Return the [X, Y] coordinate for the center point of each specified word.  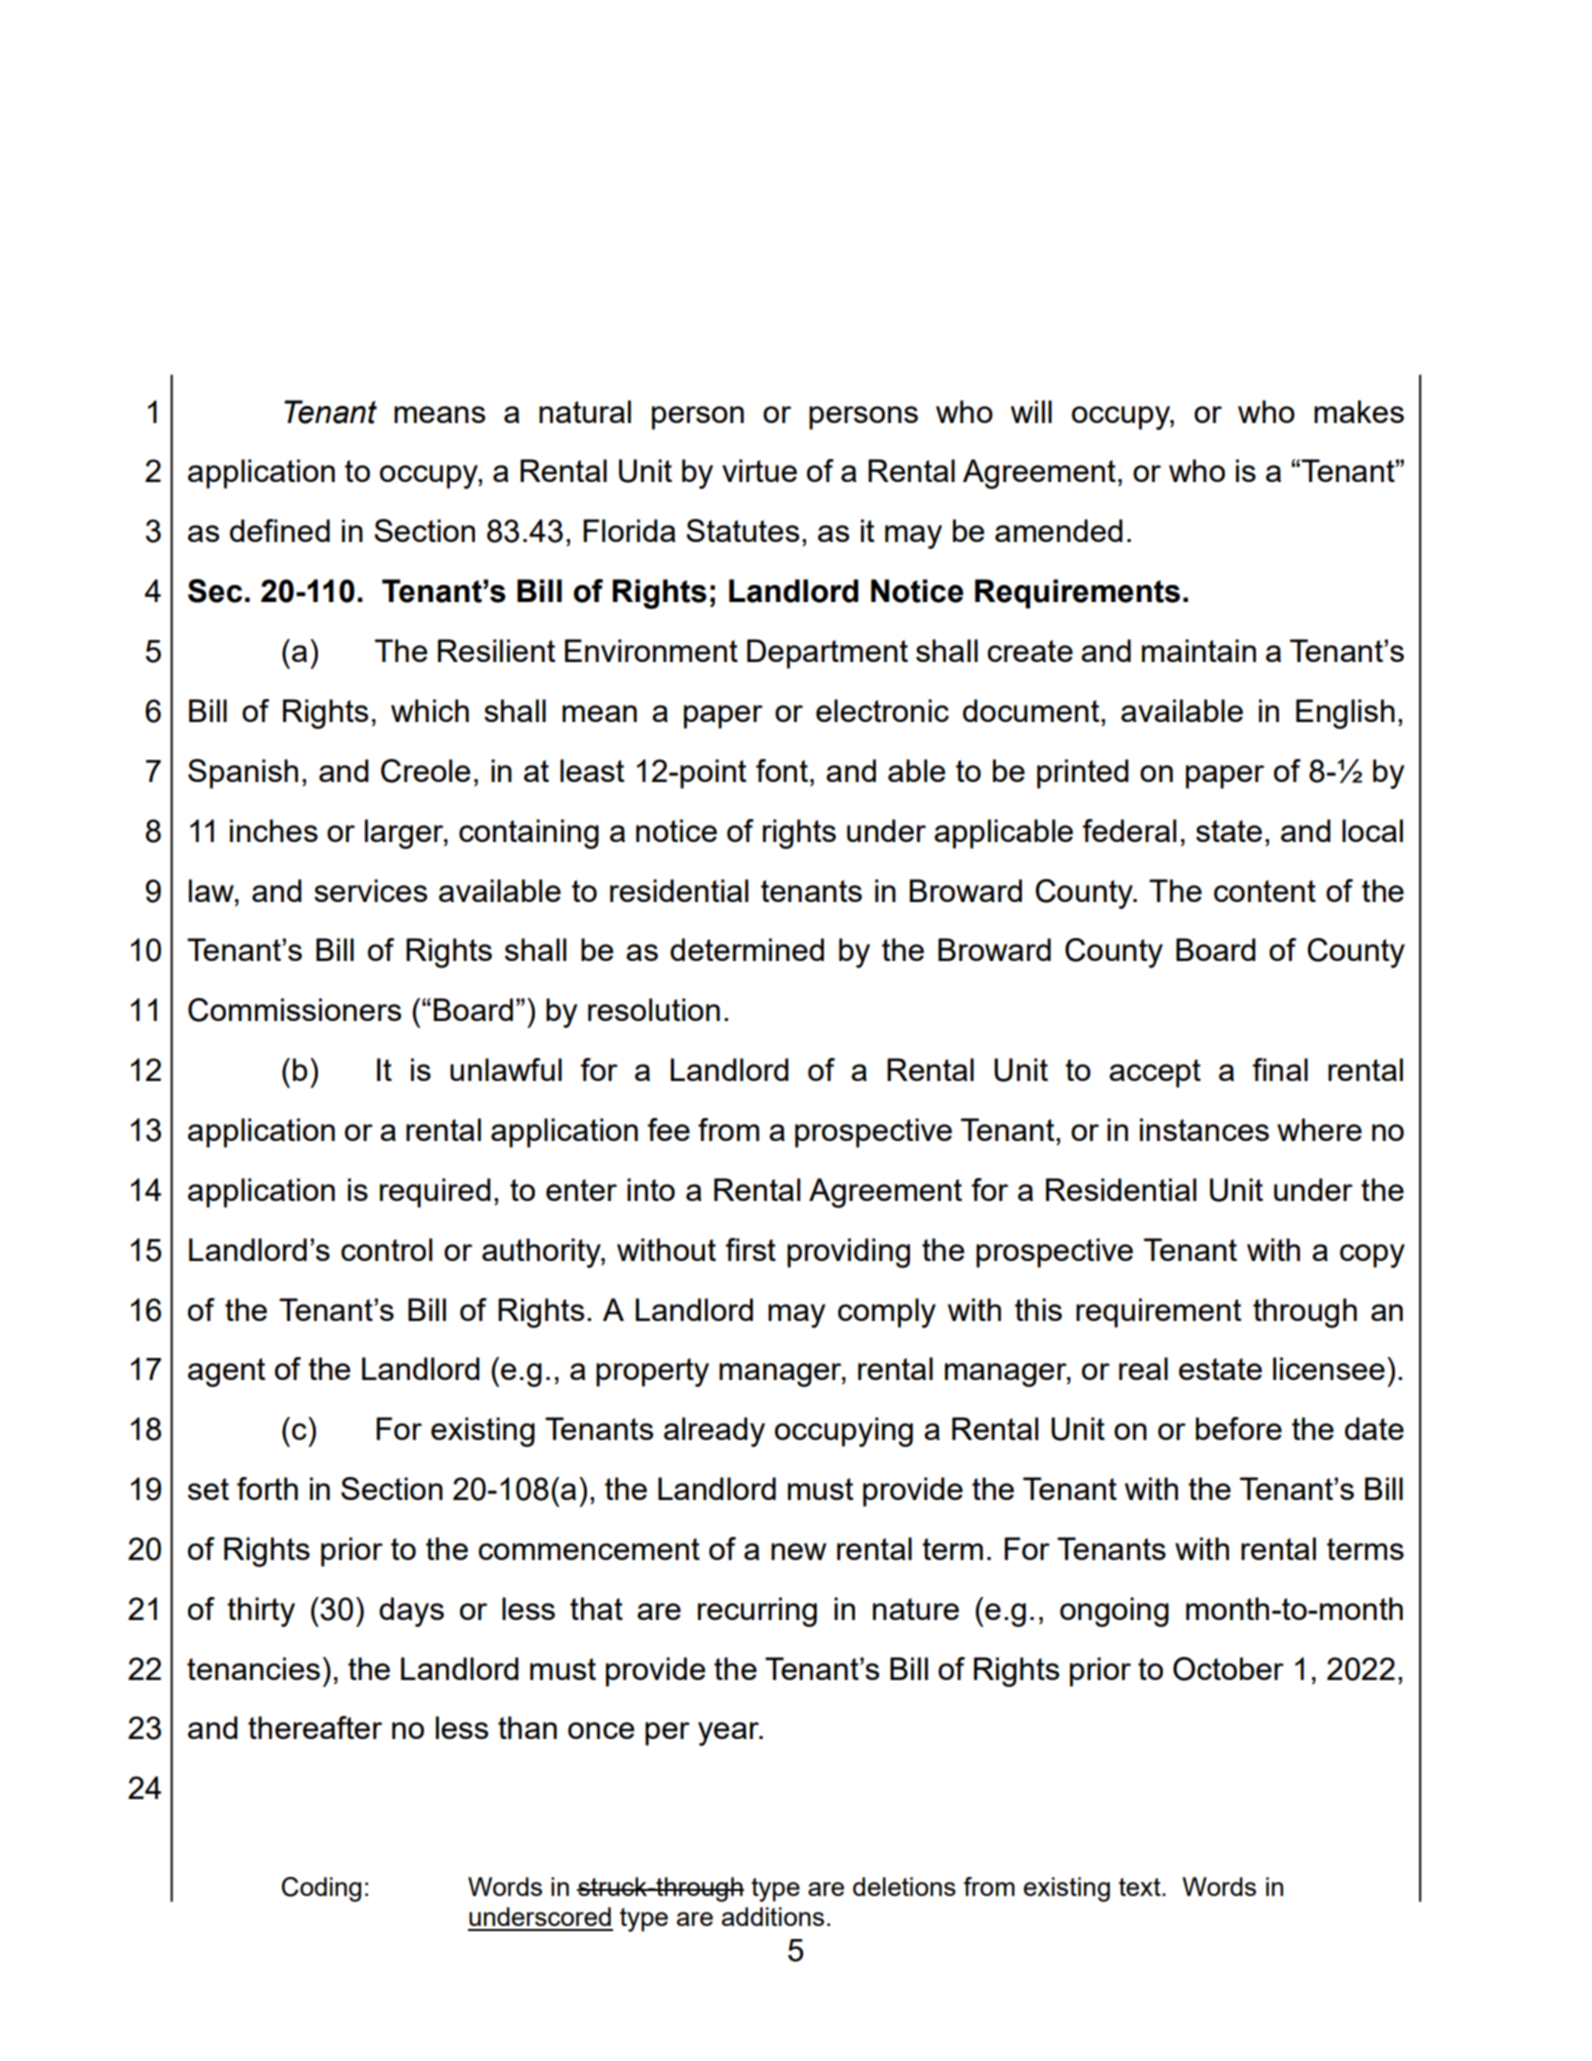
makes [1359, 411]
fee [669, 1129]
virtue [759, 470]
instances [1204, 1129]
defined [280, 530]
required [435, 1193]
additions [773, 1916]
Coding [321, 1889]
